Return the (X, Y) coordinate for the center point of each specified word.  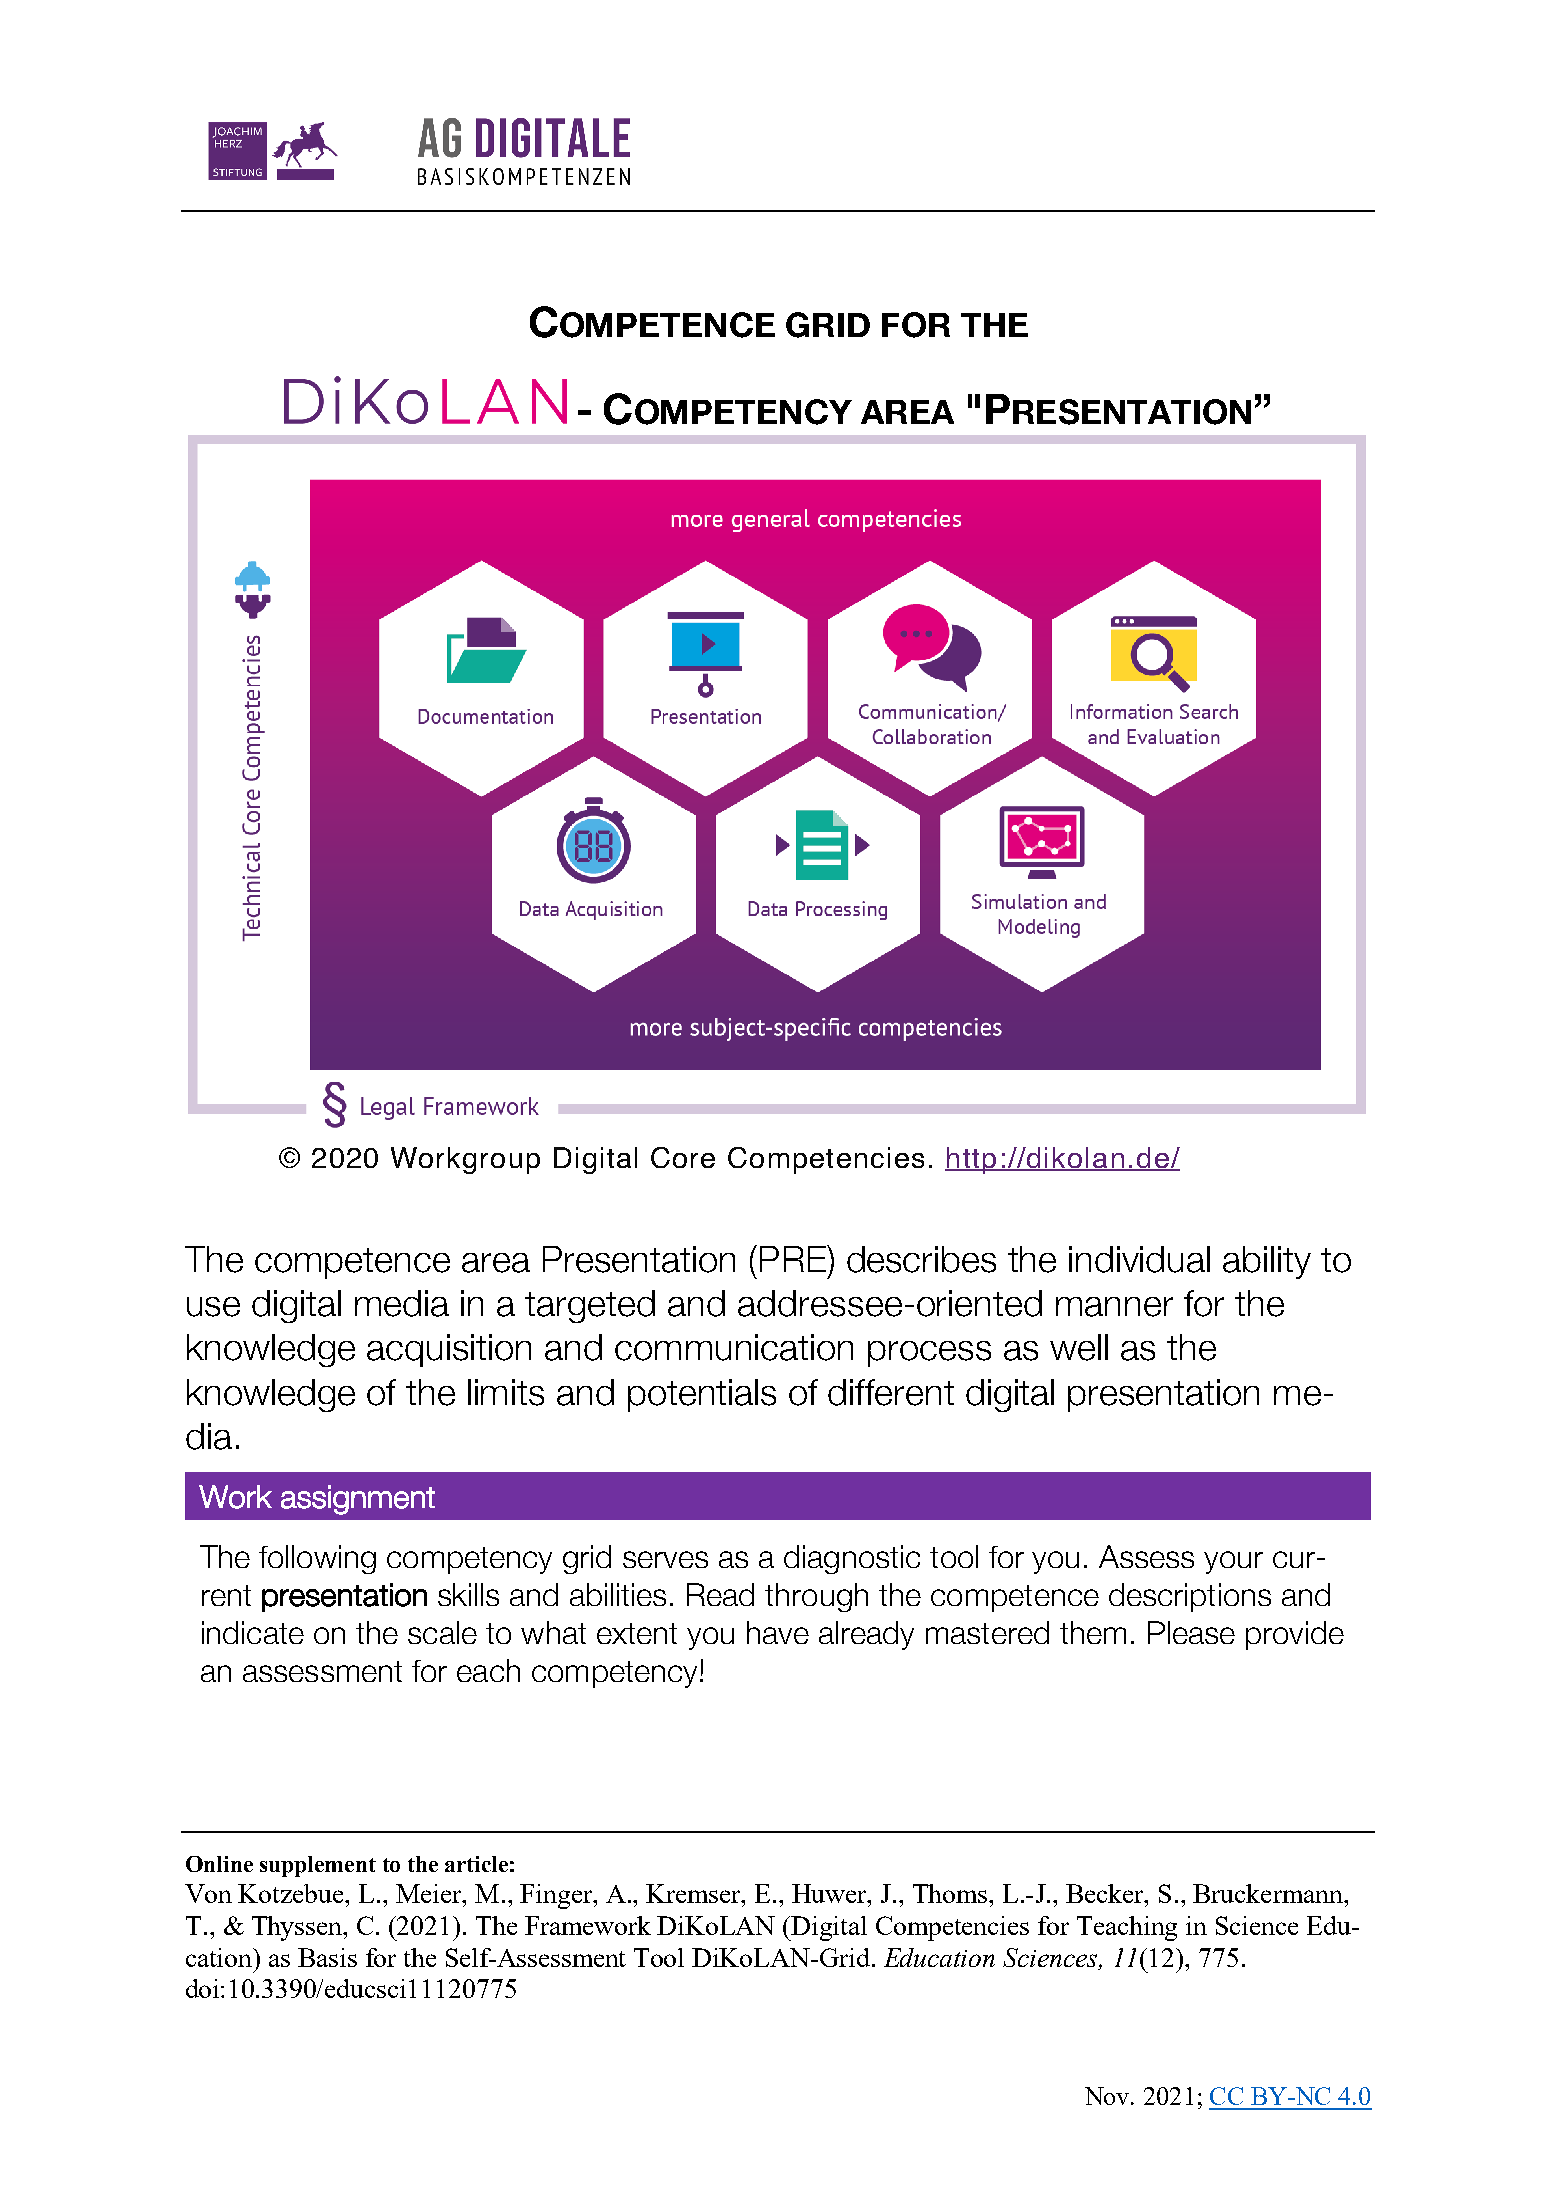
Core (683, 1157)
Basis (327, 1957)
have (778, 1632)
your (1233, 1562)
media (402, 1303)
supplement (318, 1866)
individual (1139, 1259)
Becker (1106, 1893)
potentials (702, 1395)
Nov (1108, 2096)
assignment (358, 1500)
